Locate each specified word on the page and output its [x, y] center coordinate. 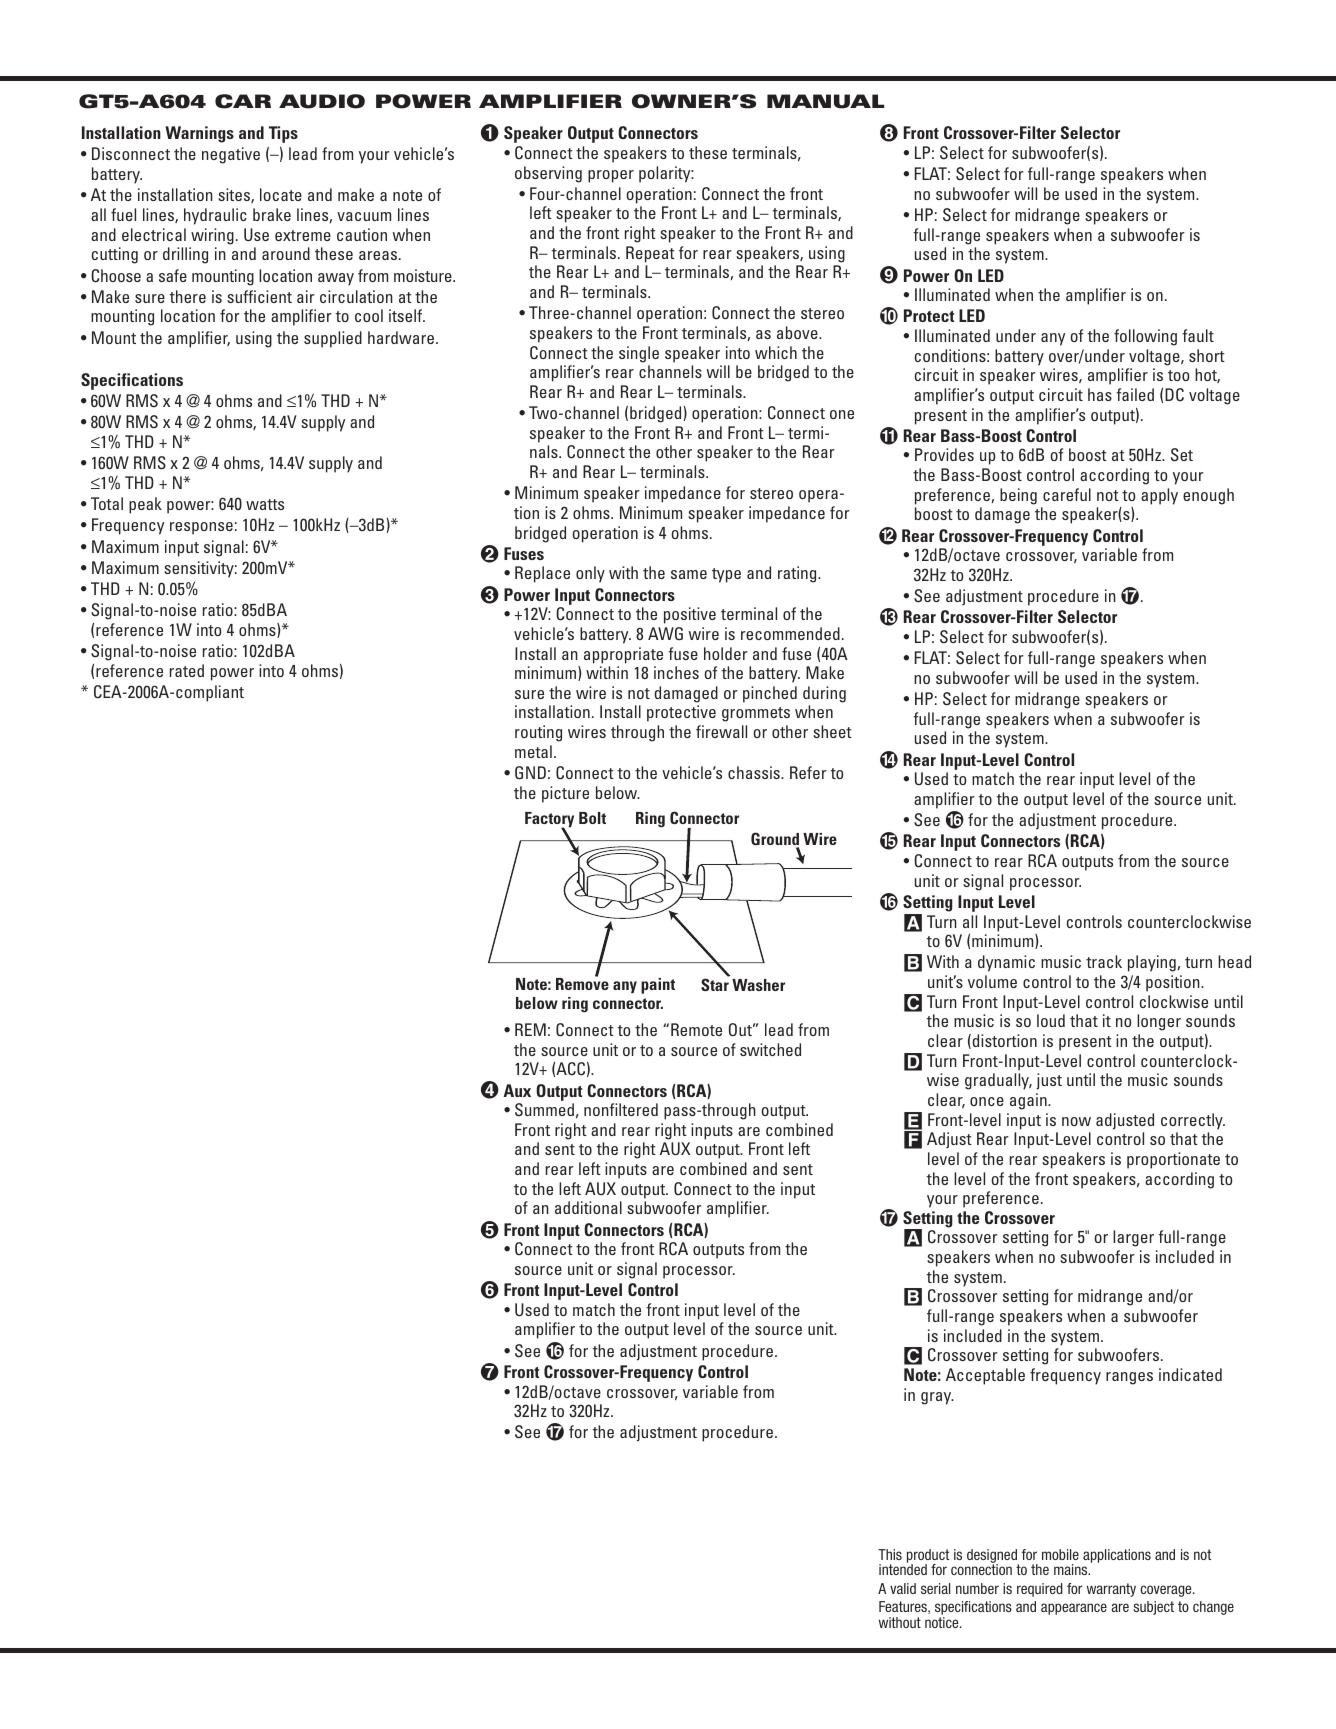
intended [903, 1569]
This [890, 1554]
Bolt [592, 818]
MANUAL [825, 101]
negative [231, 155]
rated [187, 670]
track [1104, 961]
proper [611, 176]
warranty [1111, 1590]
